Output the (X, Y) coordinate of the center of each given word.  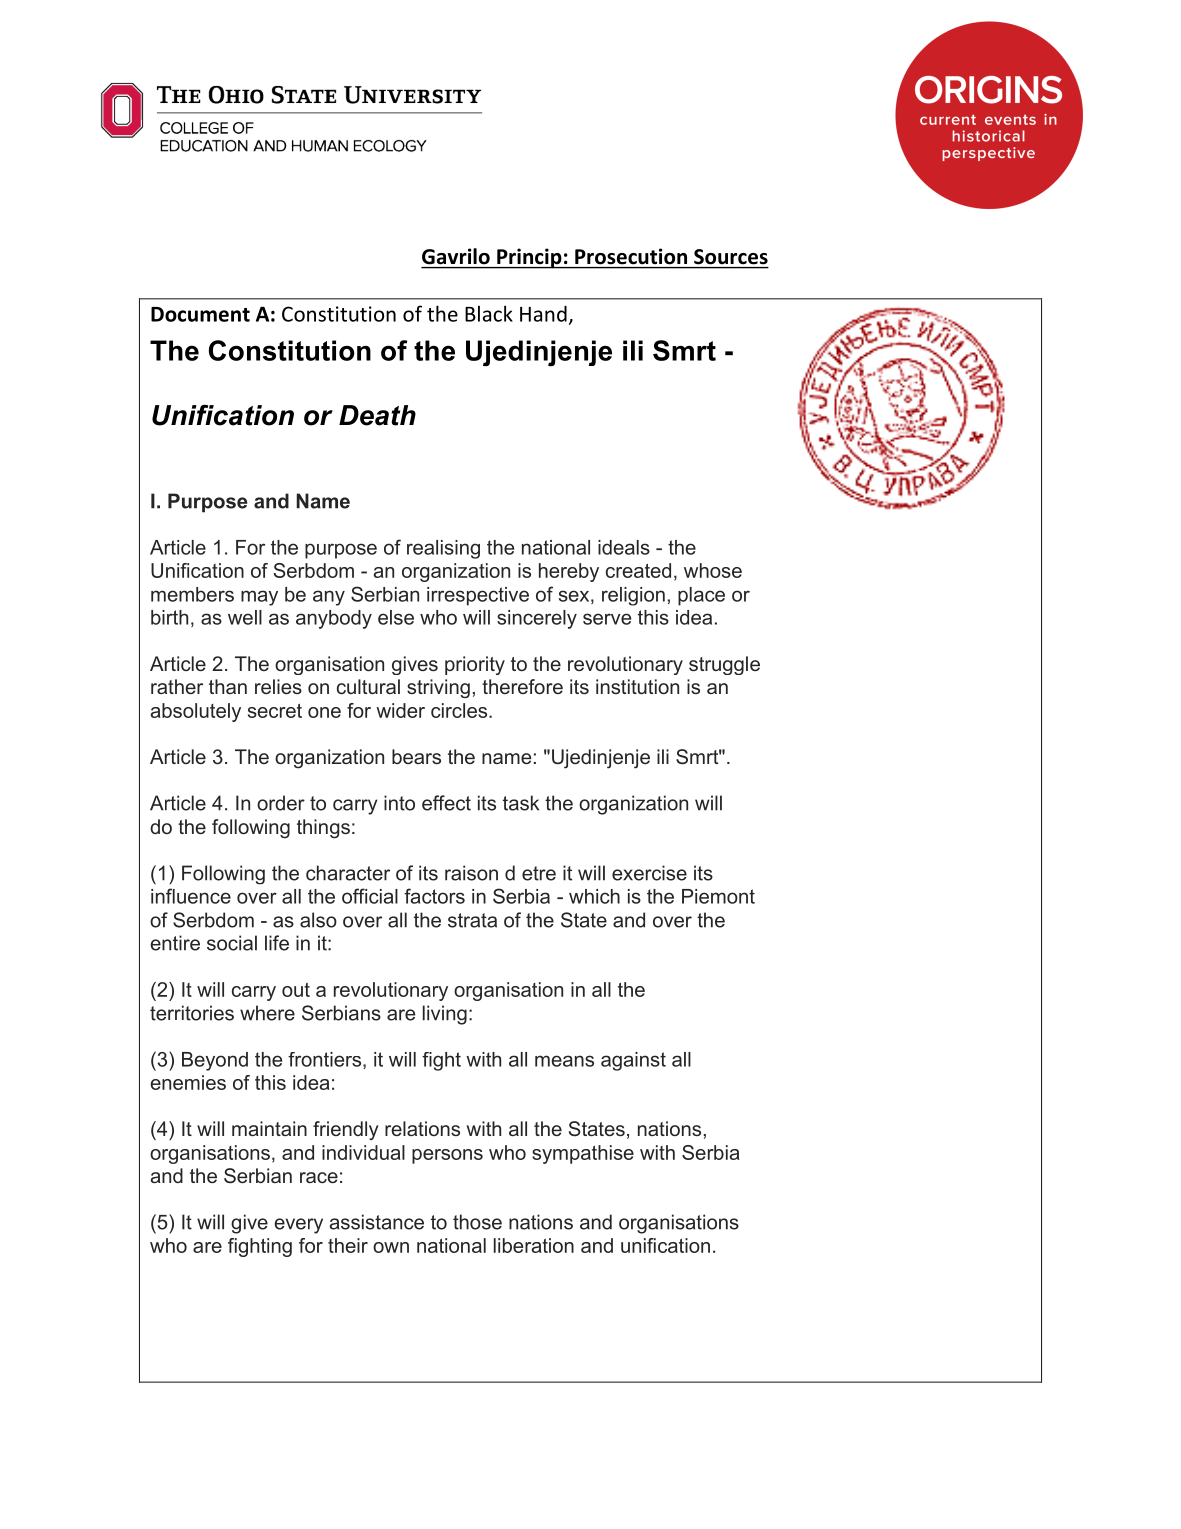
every (299, 1226)
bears (416, 756)
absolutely (196, 712)
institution (637, 686)
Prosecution (631, 256)
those (477, 1222)
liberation (534, 1245)
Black (489, 313)
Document (200, 314)
